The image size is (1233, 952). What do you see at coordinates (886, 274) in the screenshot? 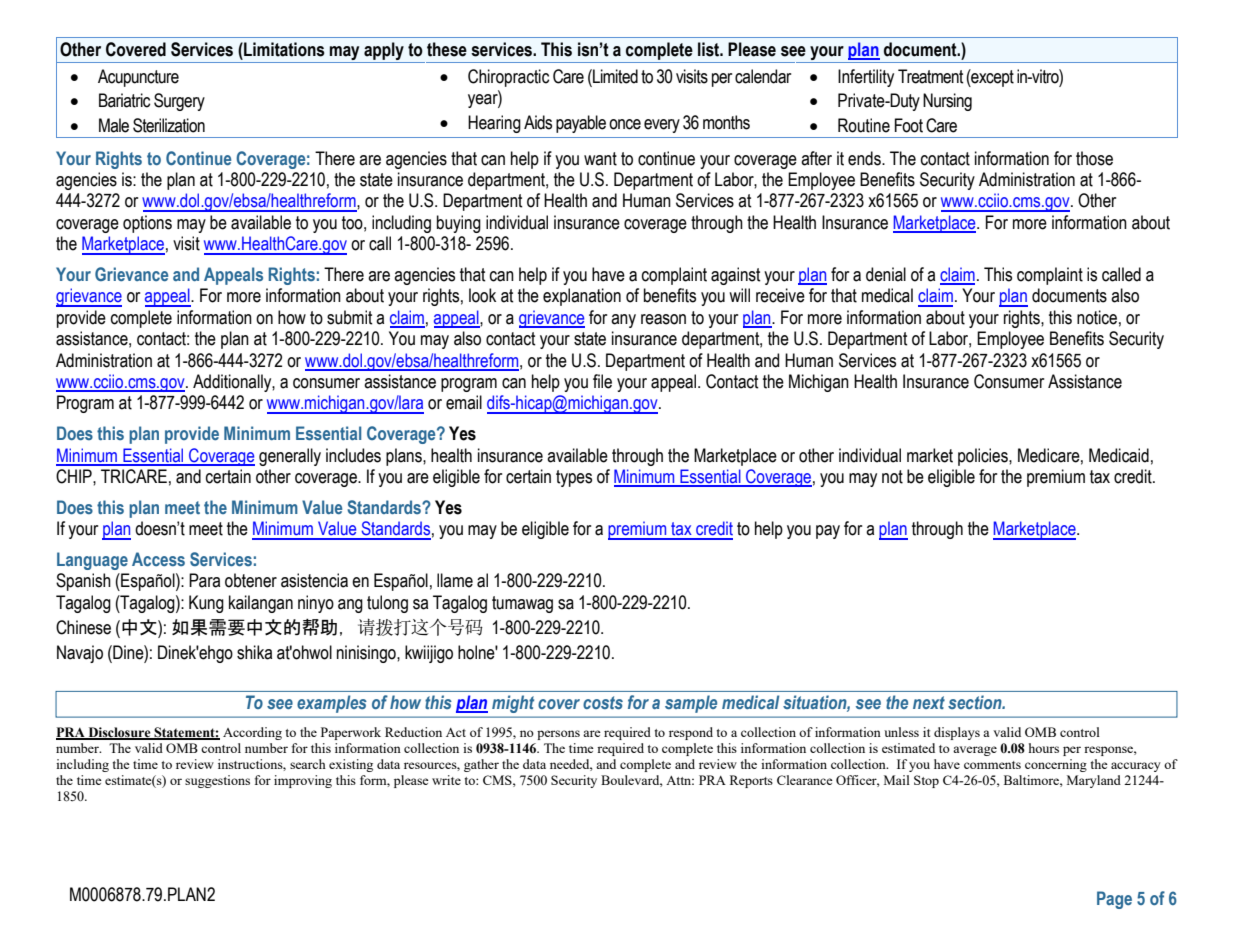
I see `denial` at bounding box center [886, 274].
